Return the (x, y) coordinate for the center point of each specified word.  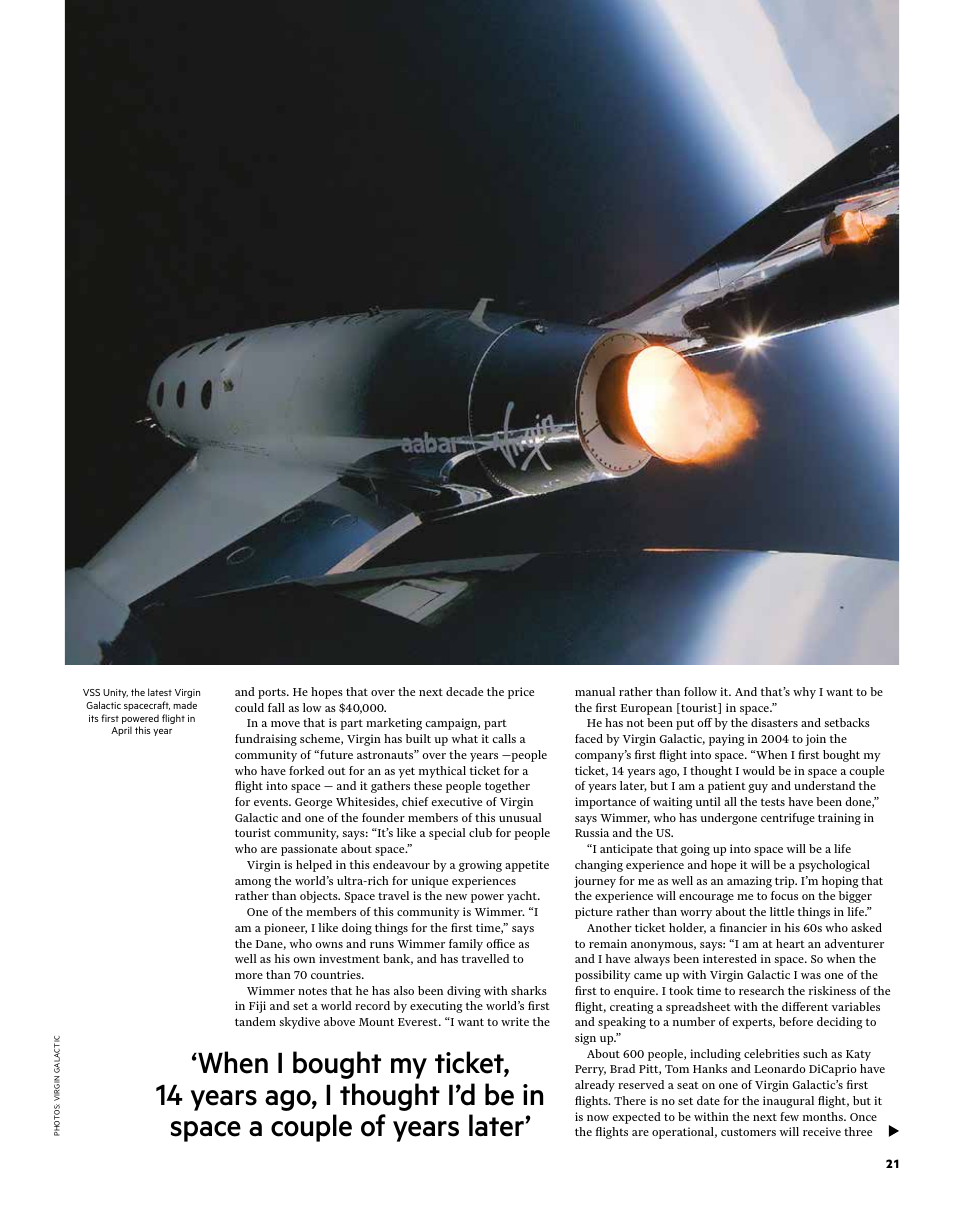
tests (773, 802)
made (185, 705)
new (456, 897)
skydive (299, 1023)
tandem (255, 1021)
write (515, 1021)
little (782, 911)
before (796, 1021)
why (804, 693)
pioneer (285, 929)
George (313, 803)
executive (456, 801)
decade (464, 691)
